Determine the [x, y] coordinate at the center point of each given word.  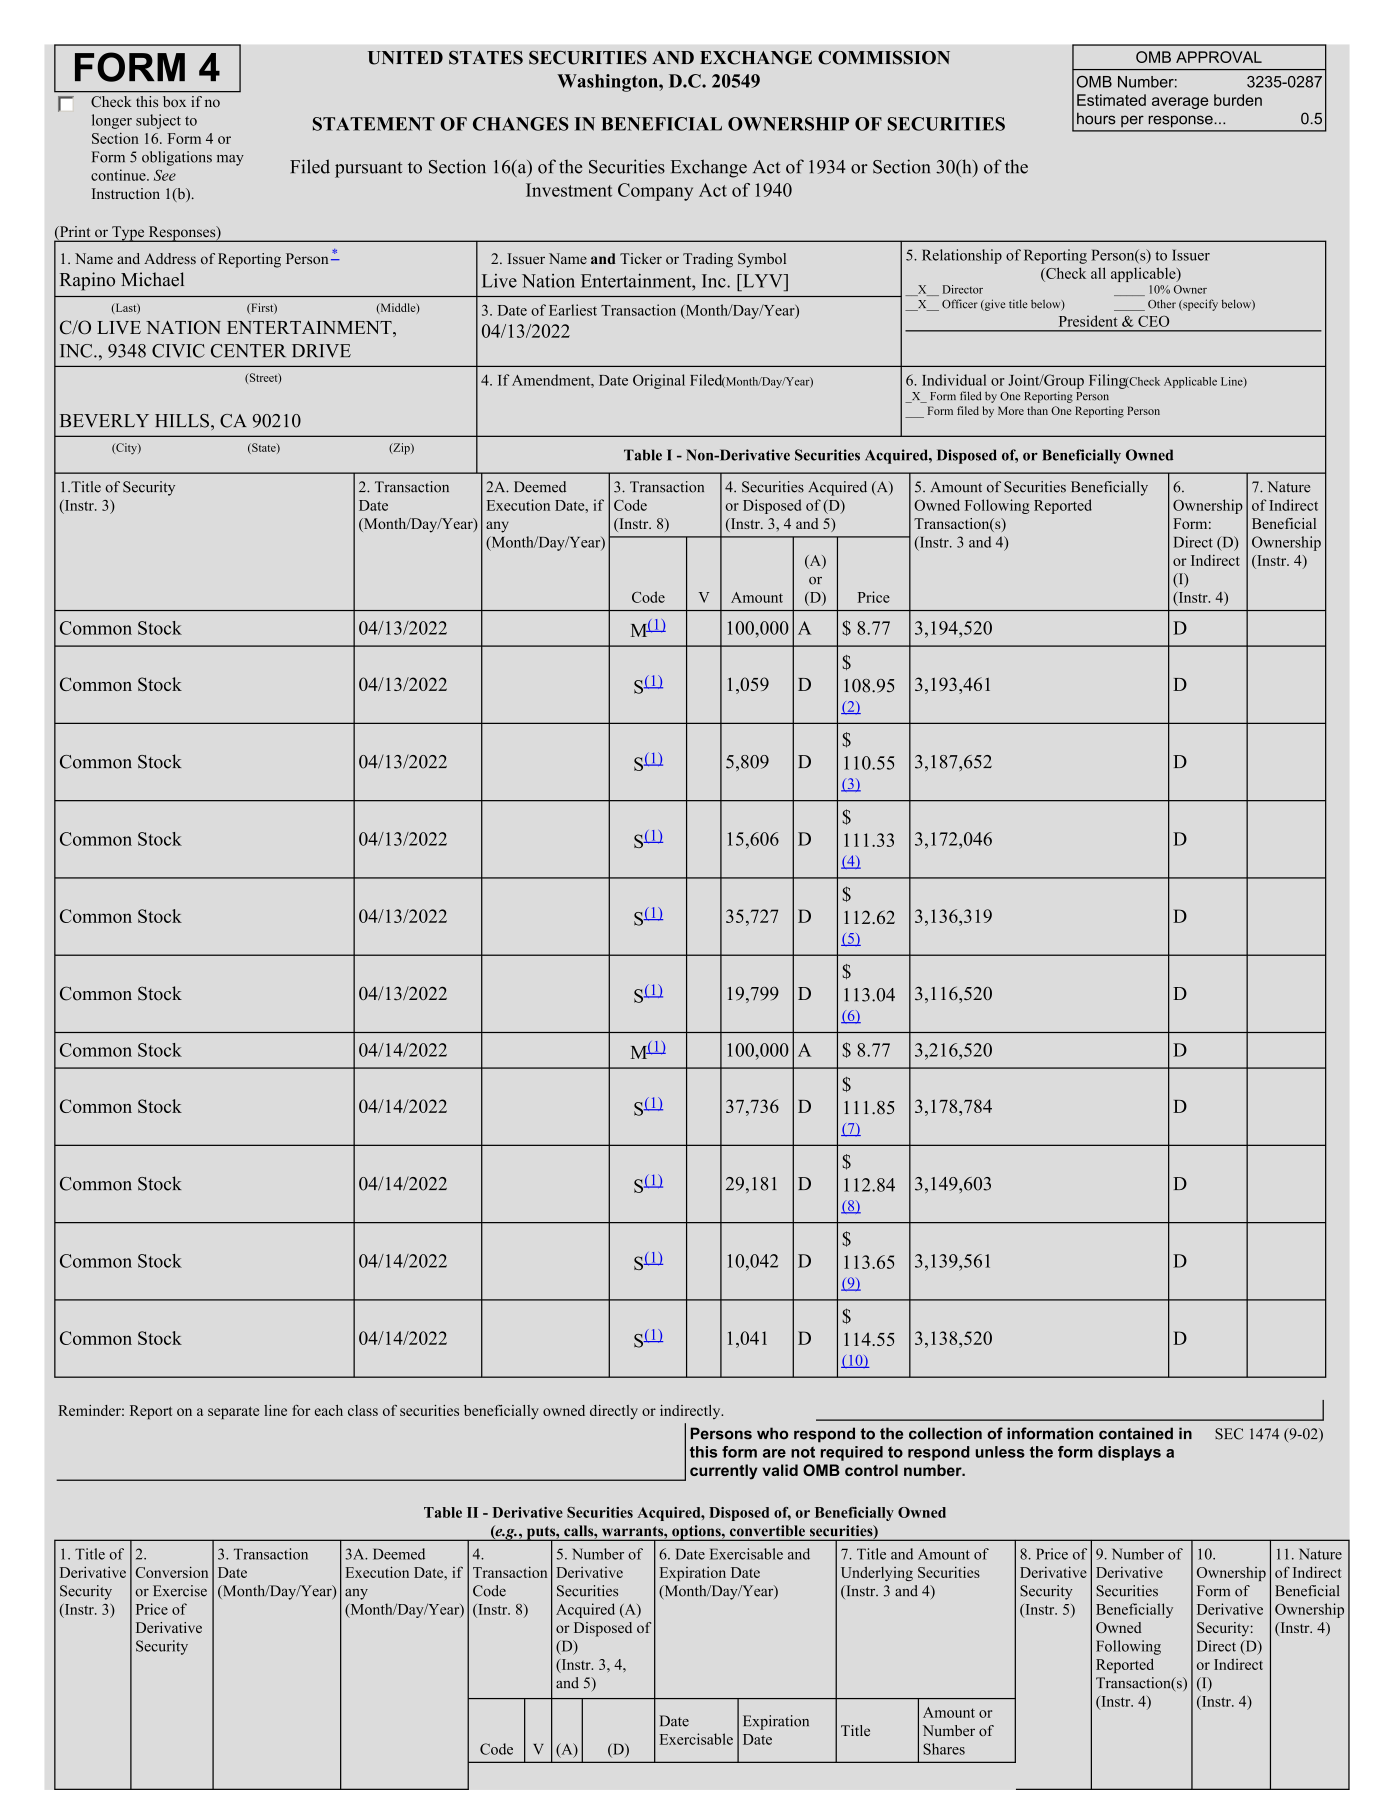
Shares [944, 1749]
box [174, 101]
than [1037, 410]
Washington [608, 83]
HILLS [182, 421]
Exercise [180, 1591]
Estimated [1111, 100]
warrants [634, 1531]
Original [659, 381]
